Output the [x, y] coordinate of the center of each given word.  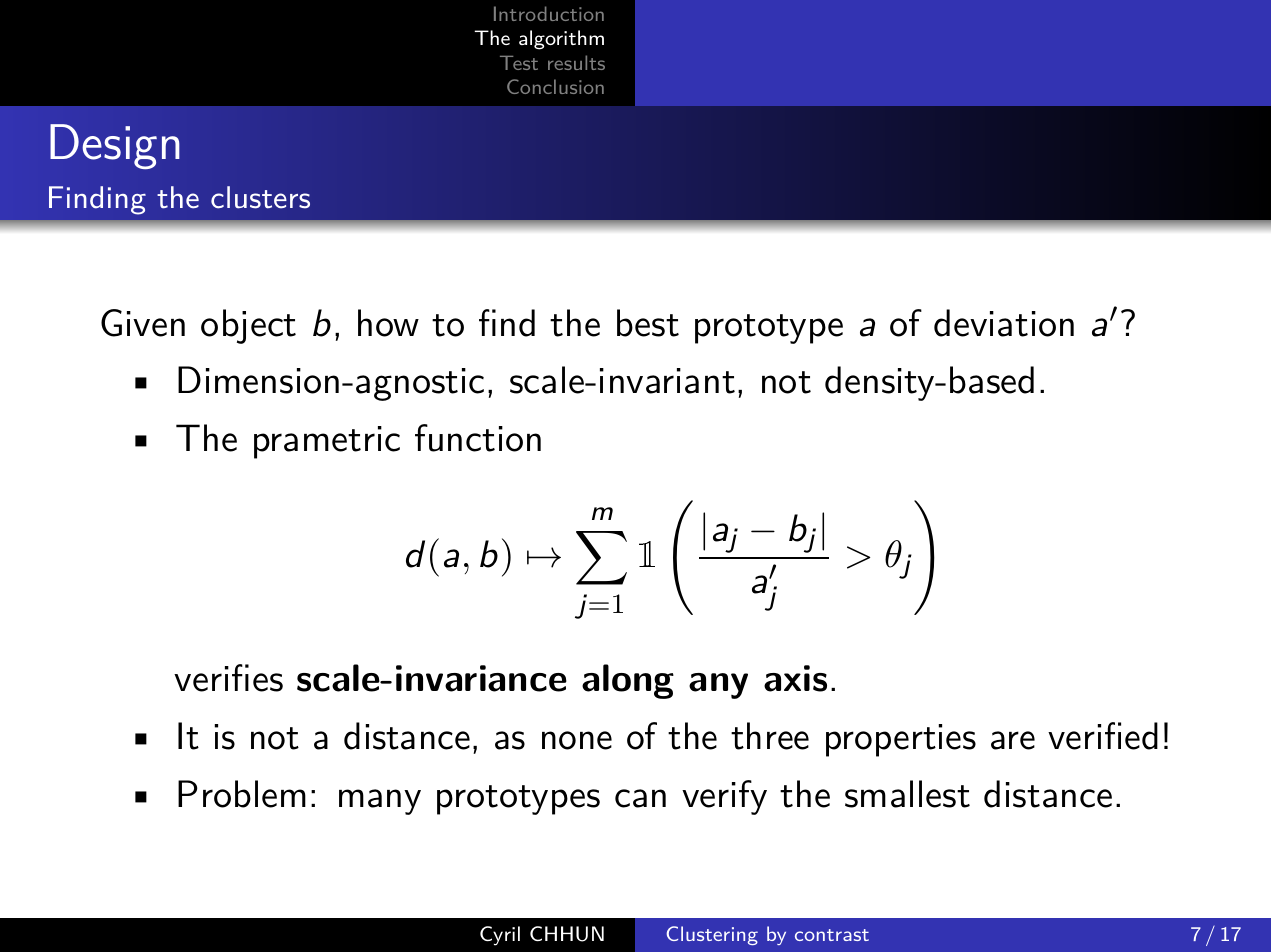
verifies [228, 678]
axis [795, 678]
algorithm [561, 40]
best [648, 323]
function [478, 438]
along [628, 681]
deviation [1004, 323]
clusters [260, 197]
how [388, 323]
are [1013, 740]
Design [115, 146]
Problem [242, 794]
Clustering [712, 935]
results [576, 62]
